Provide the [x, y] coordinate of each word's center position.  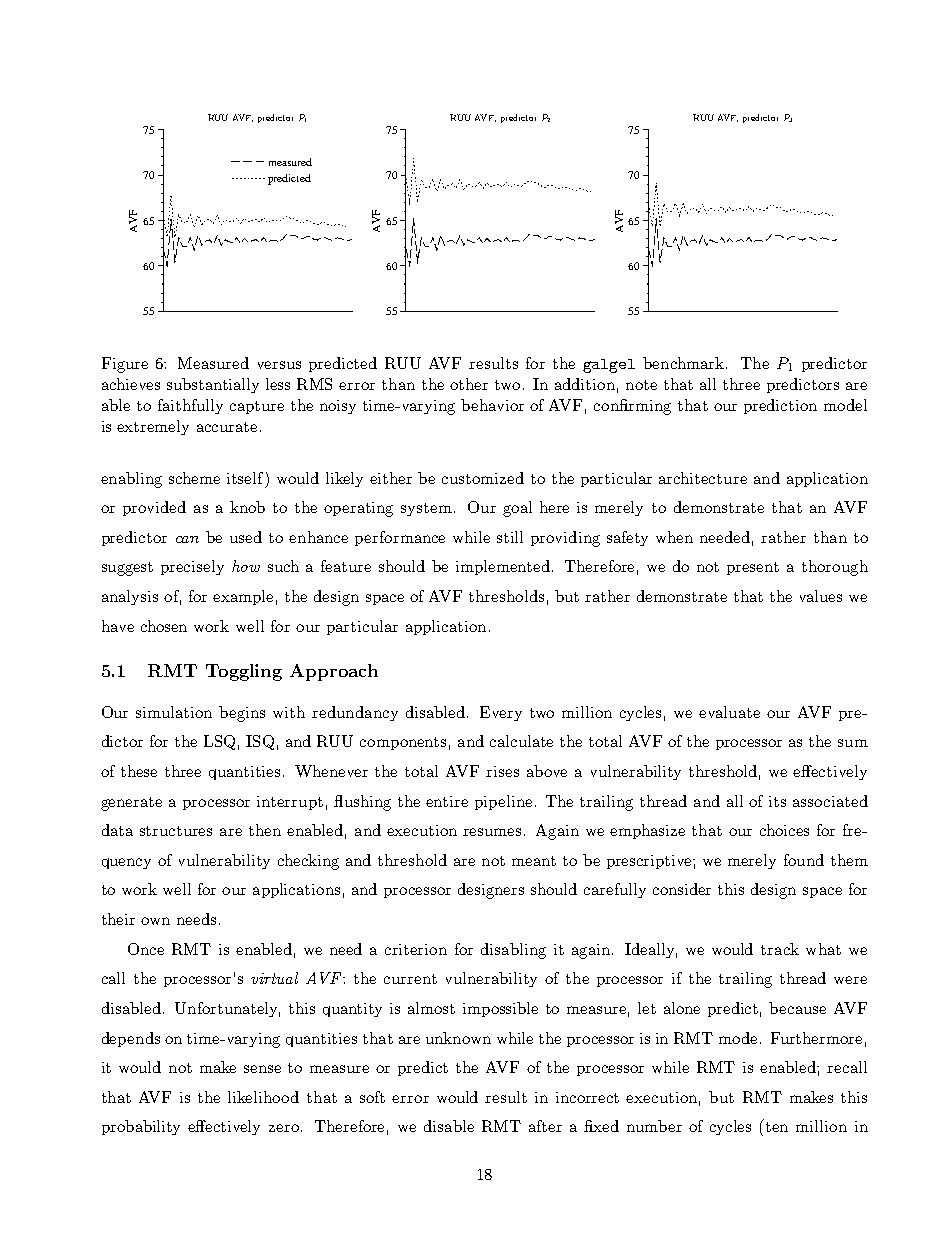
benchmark [685, 363]
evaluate [729, 712]
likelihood [263, 1097]
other [469, 384]
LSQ [219, 742]
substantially [213, 385]
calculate [521, 741]
